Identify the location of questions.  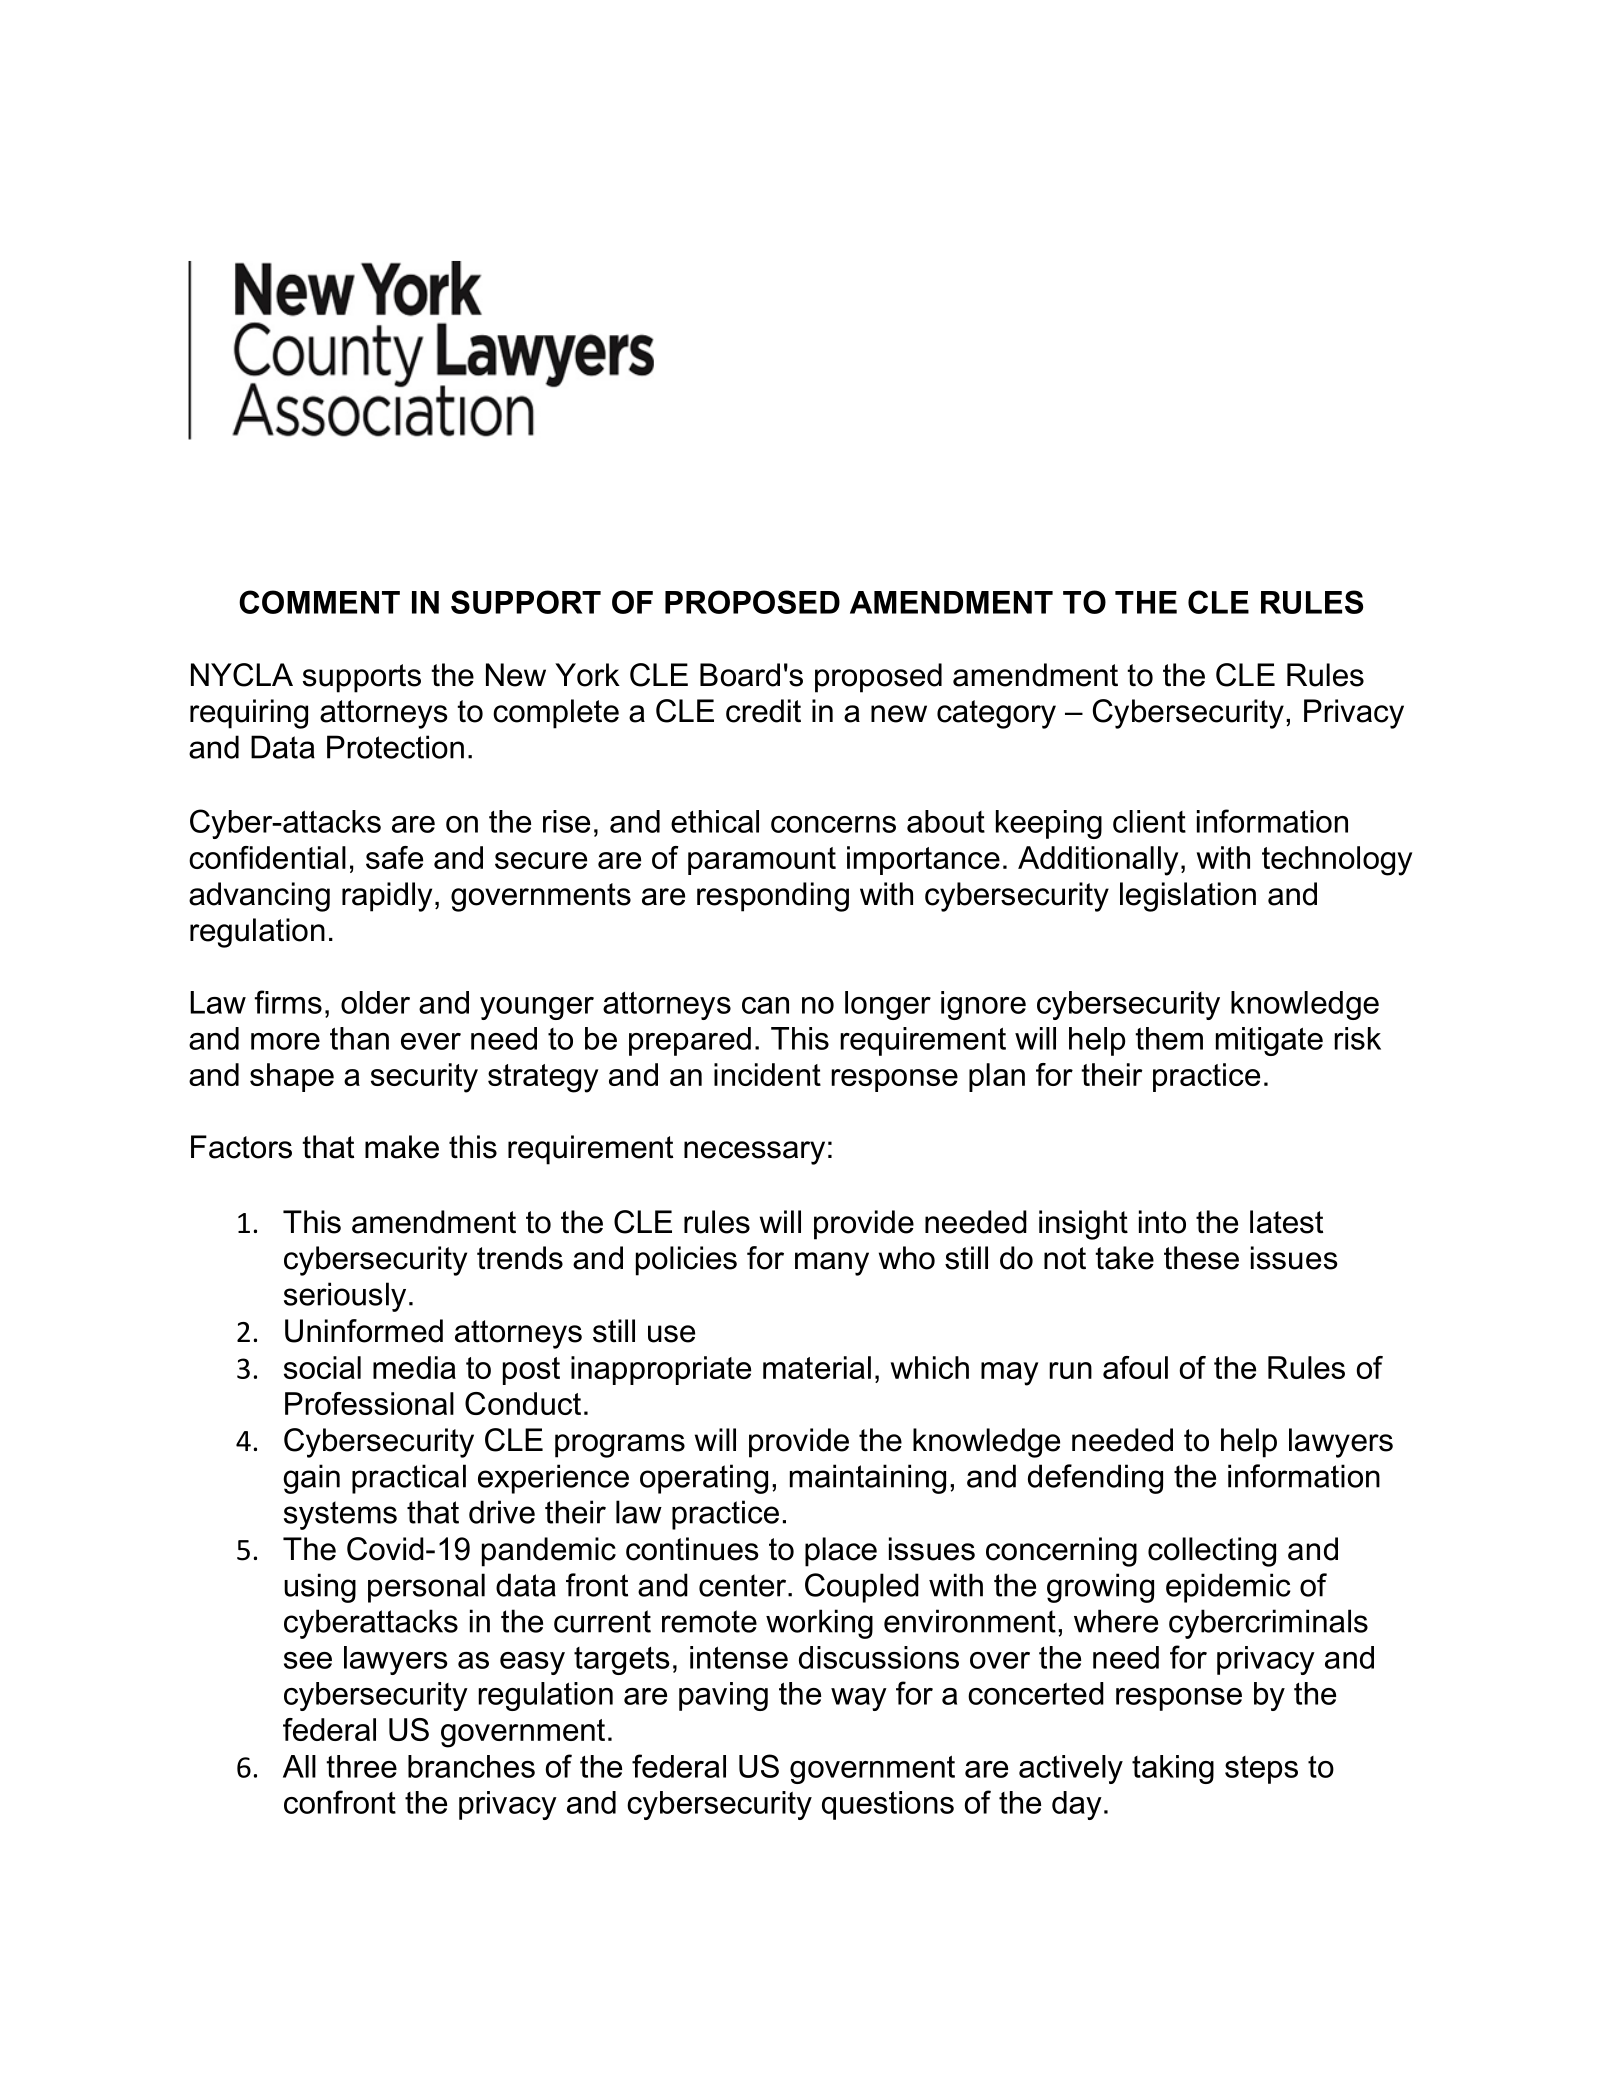
(888, 1805).
